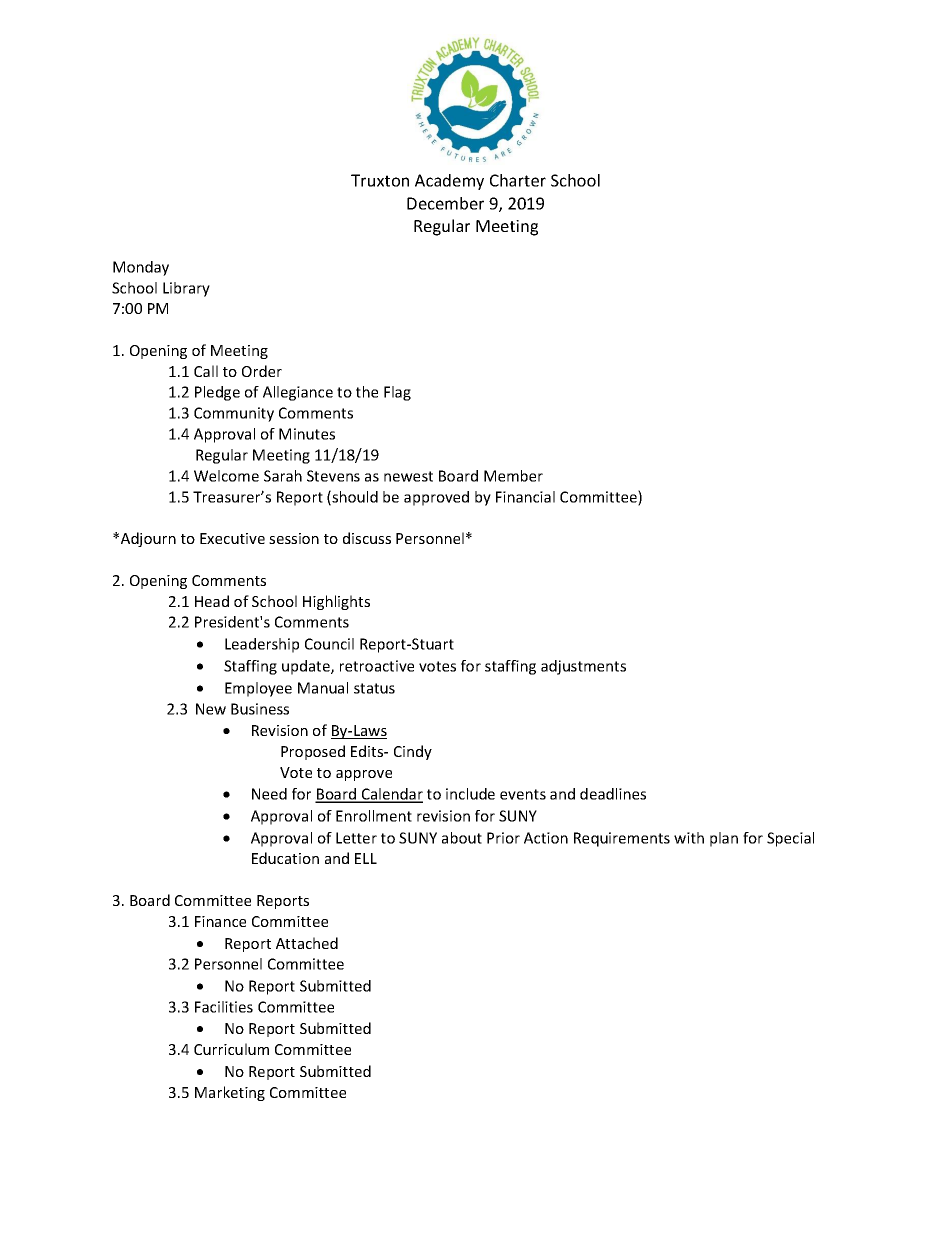  What do you see at coordinates (470, 794) in the screenshot?
I see `include` at bounding box center [470, 794].
